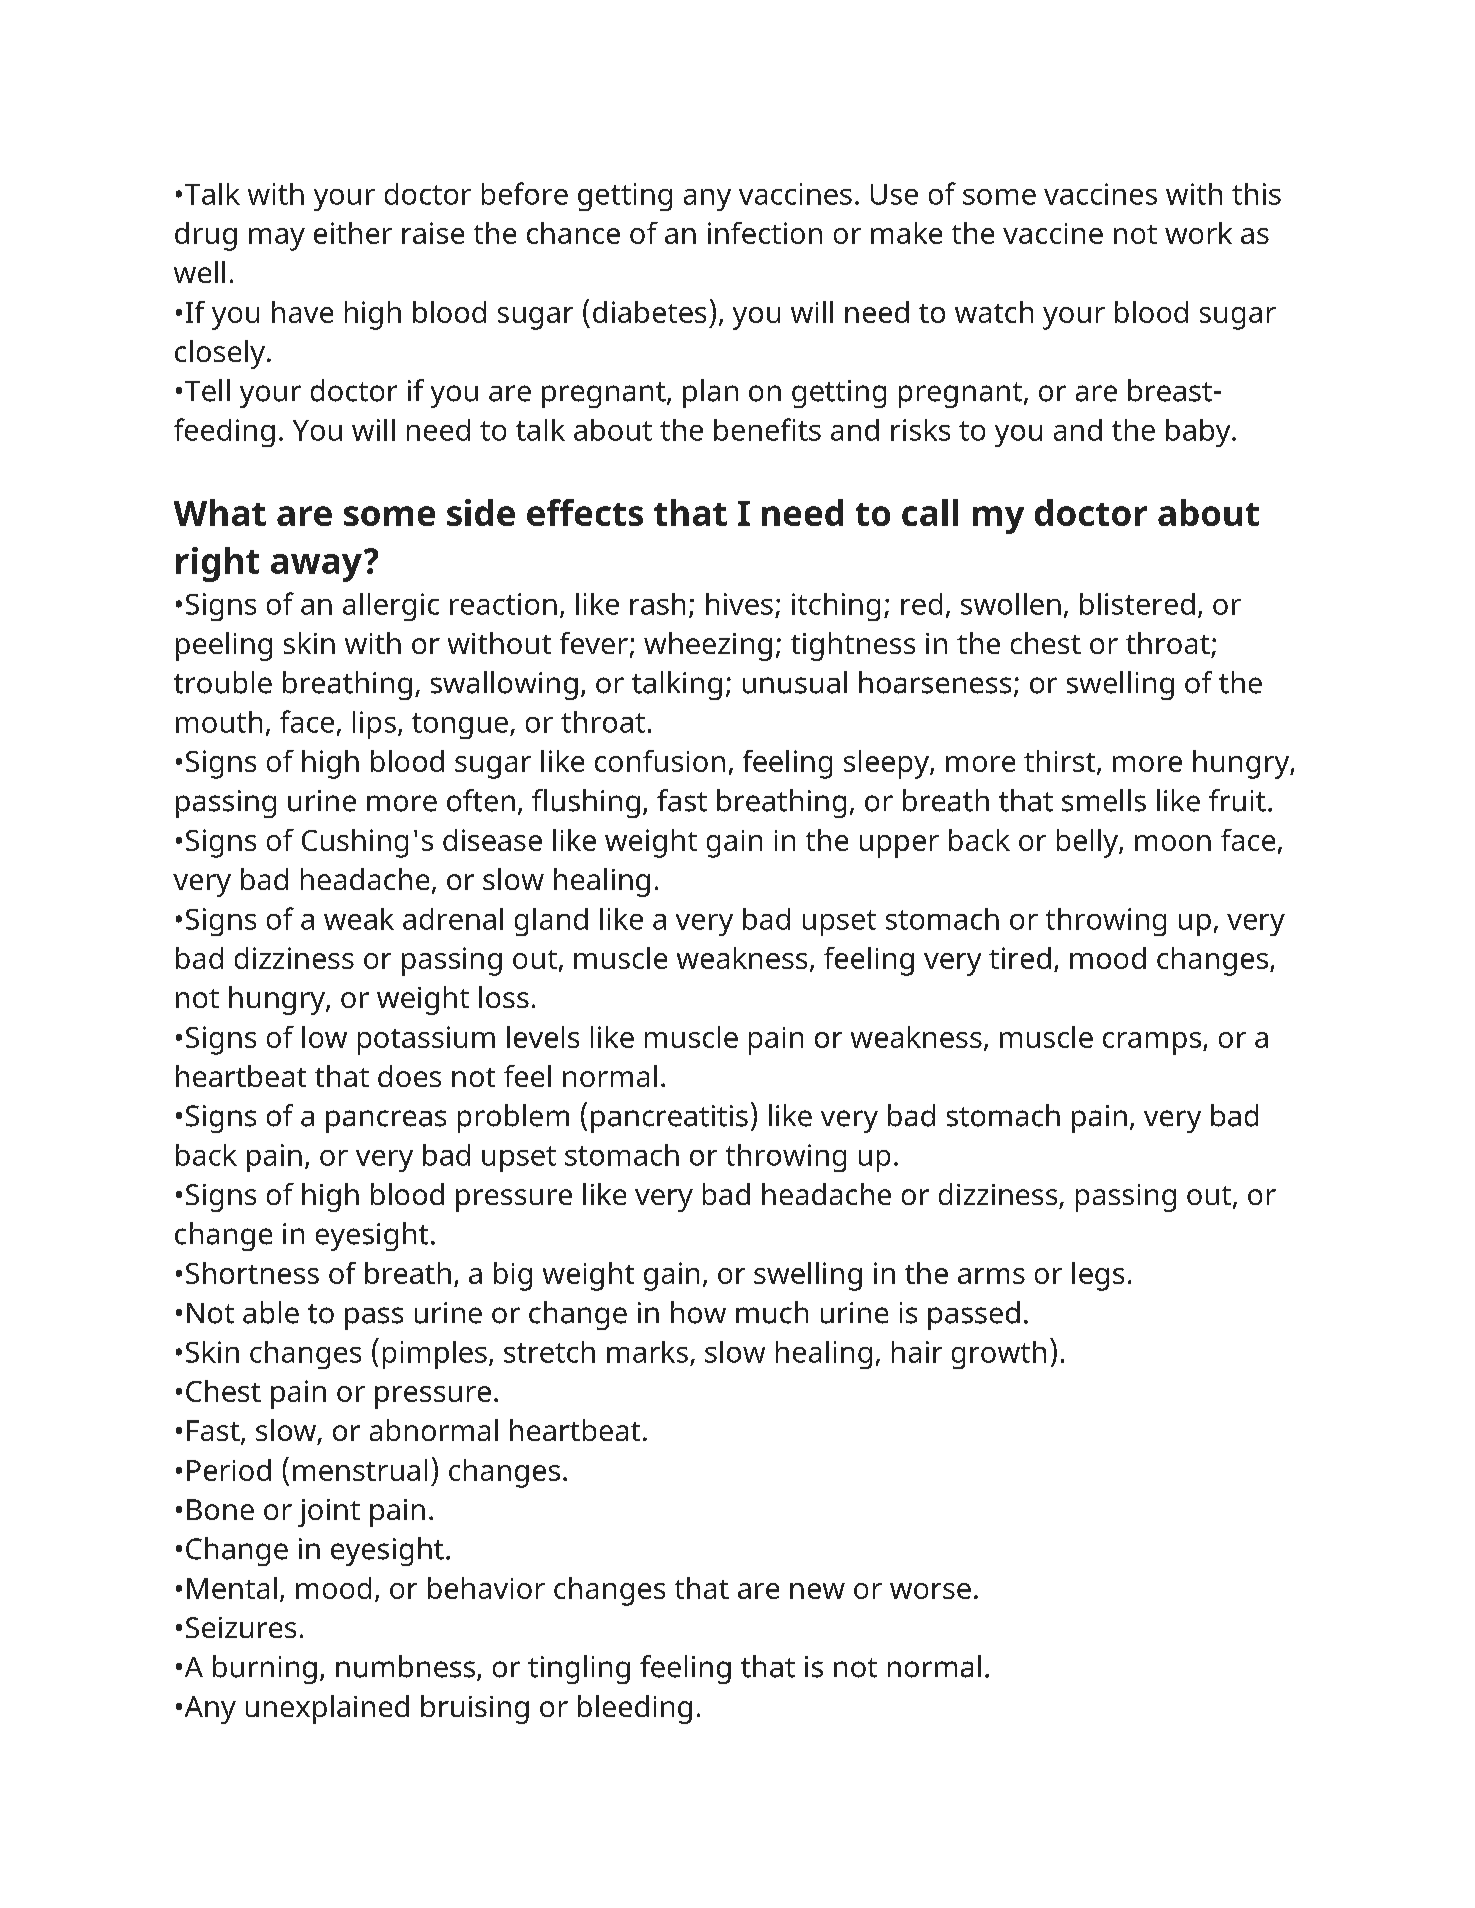 The image size is (1475, 1908). Describe the element at coordinates (635, 1709) in the image. I see `bleeding` at that location.
